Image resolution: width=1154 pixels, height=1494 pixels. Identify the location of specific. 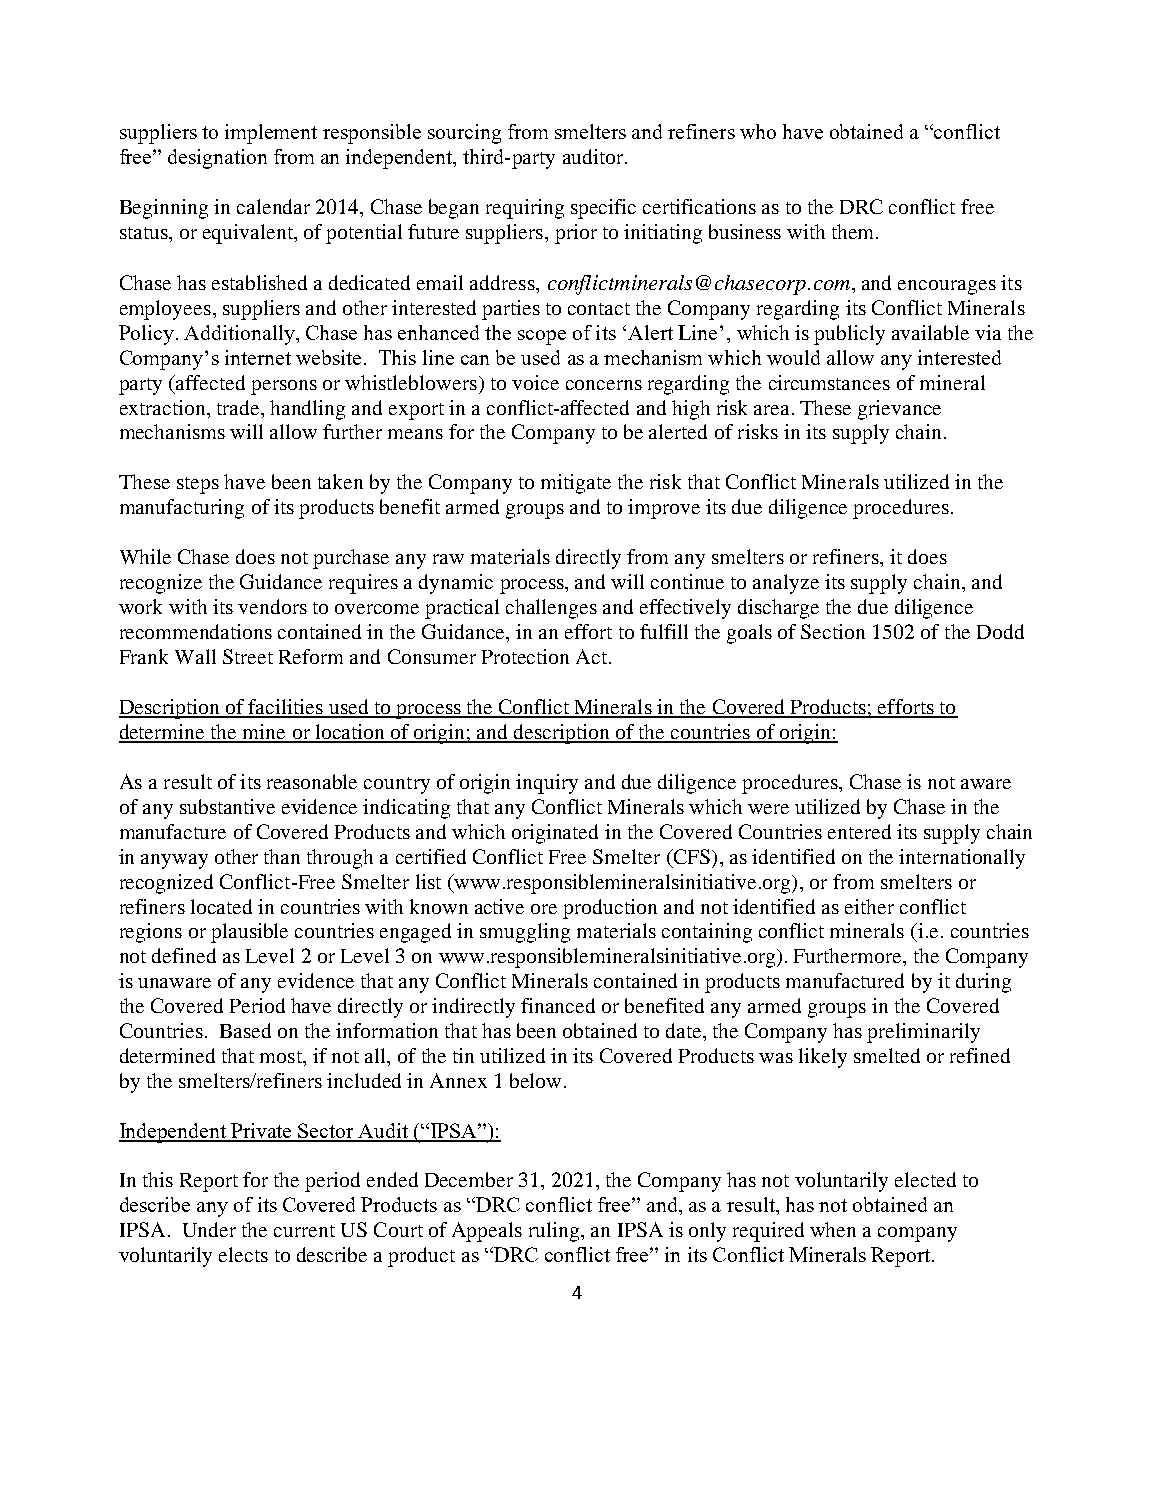
(603, 209).
